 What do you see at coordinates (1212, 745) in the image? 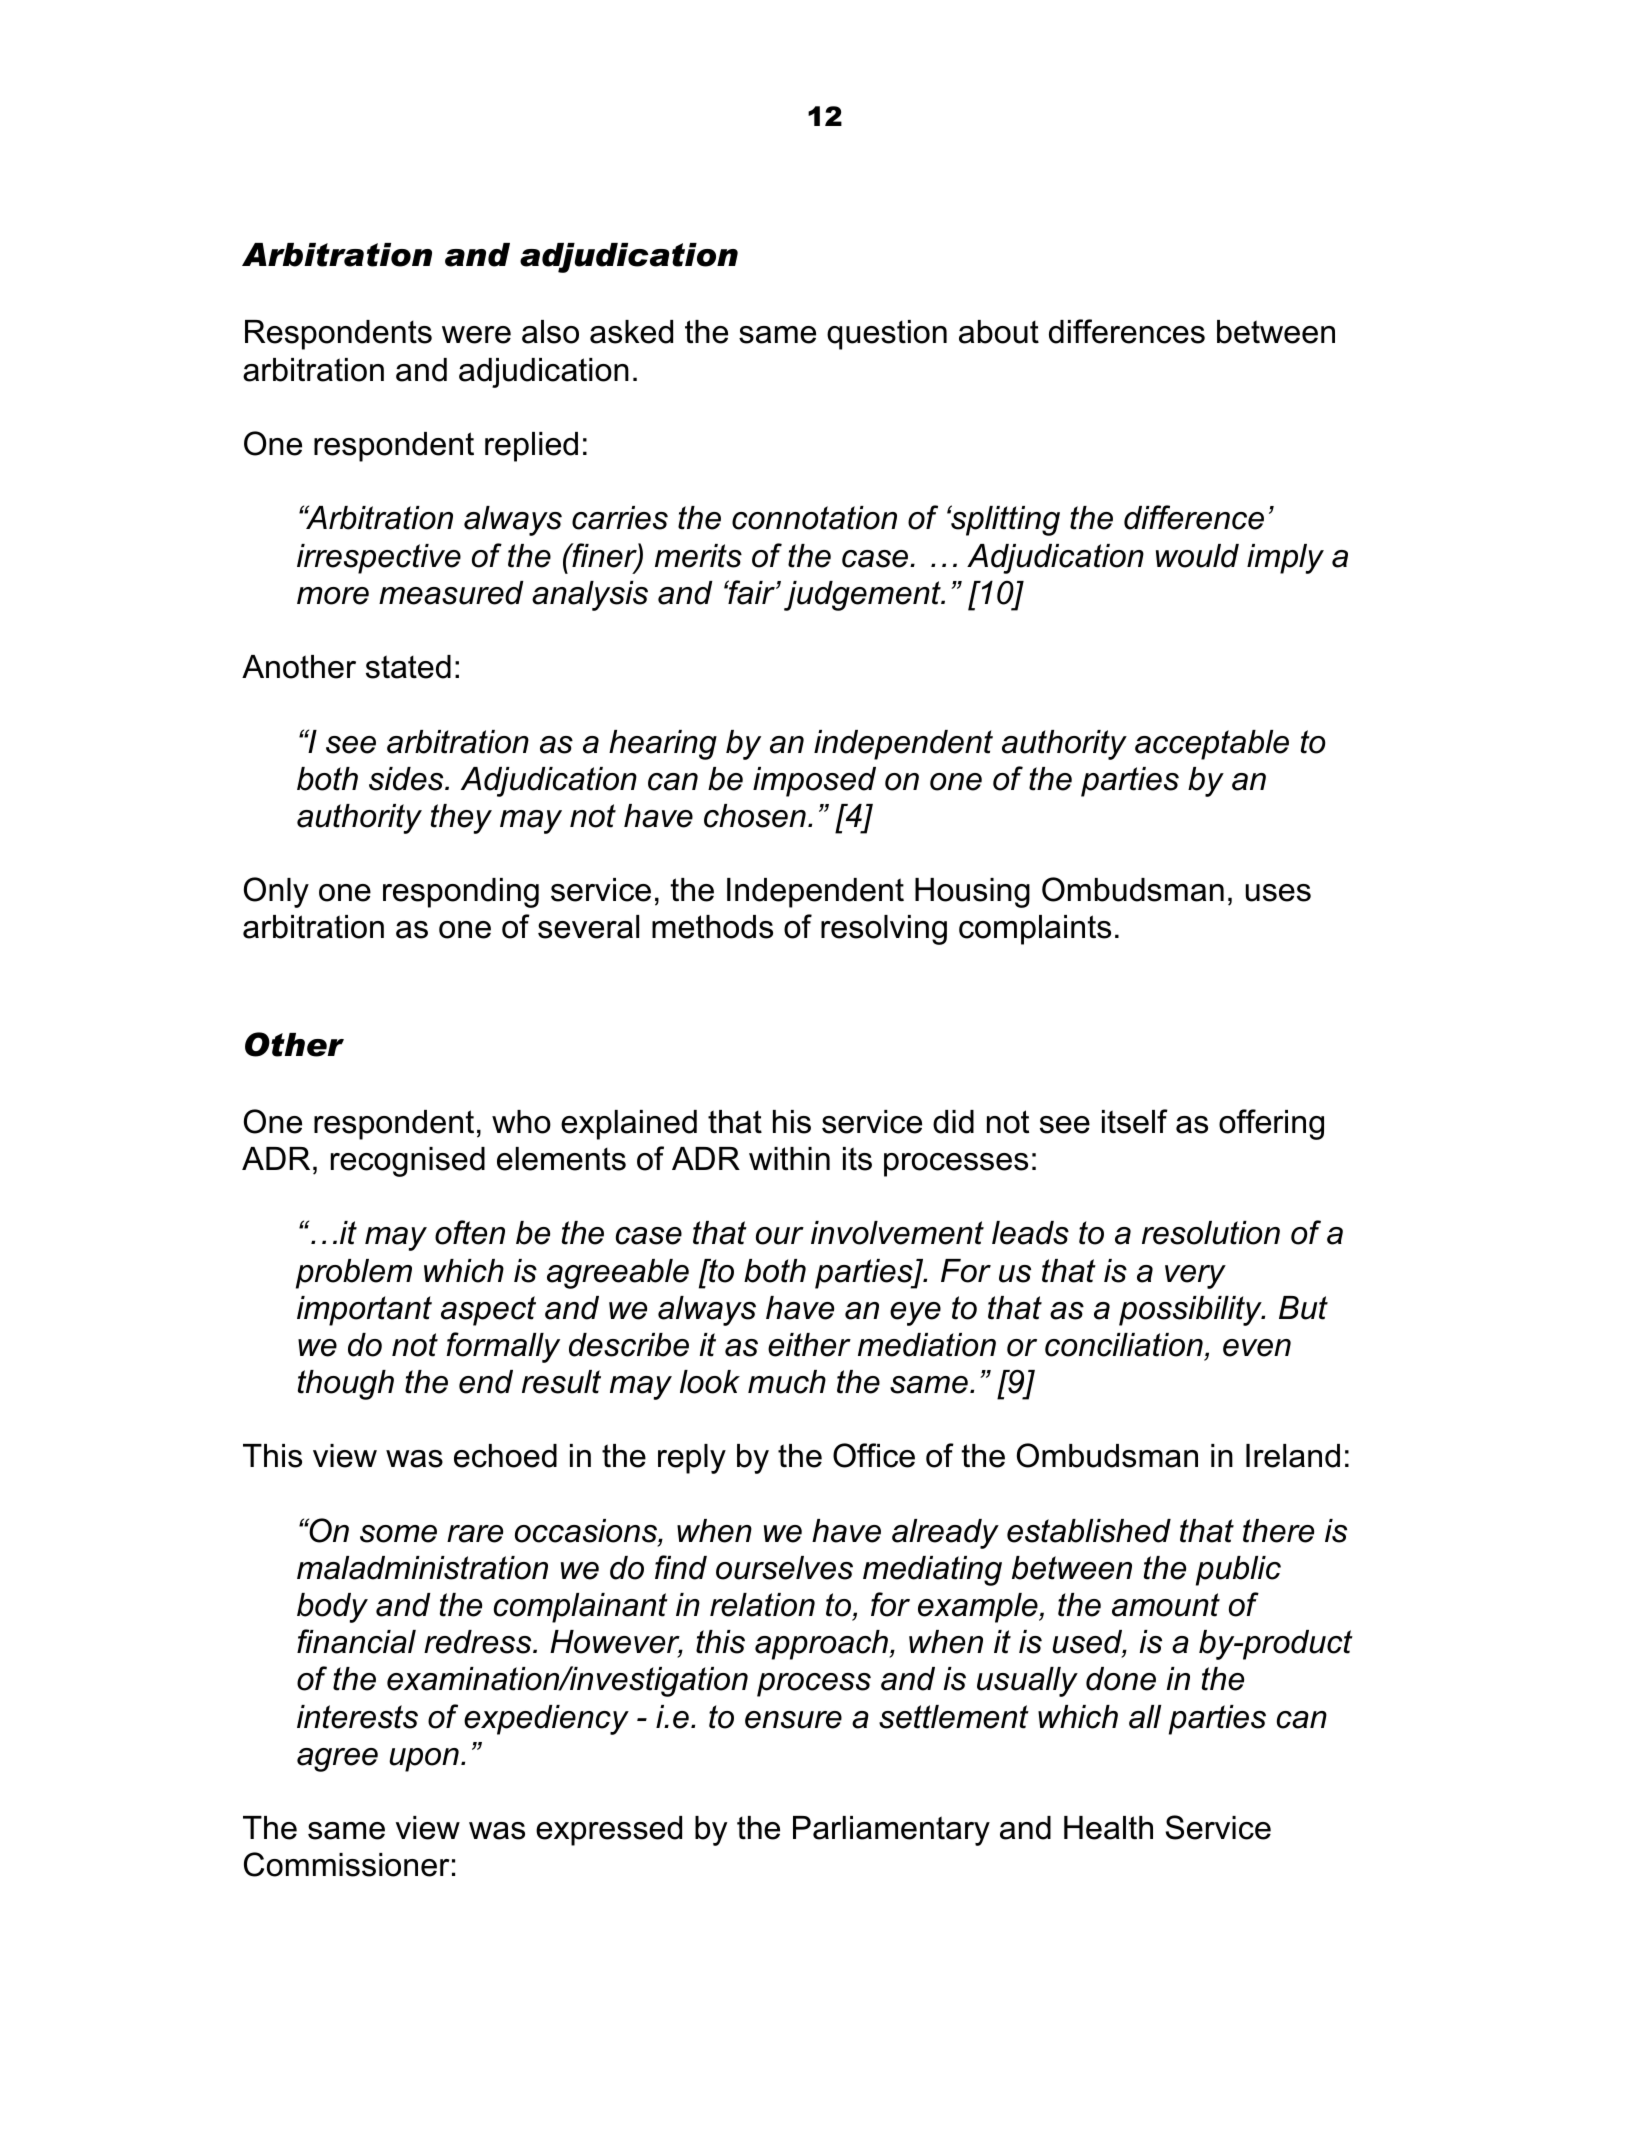
I see `acceptable` at bounding box center [1212, 745].
